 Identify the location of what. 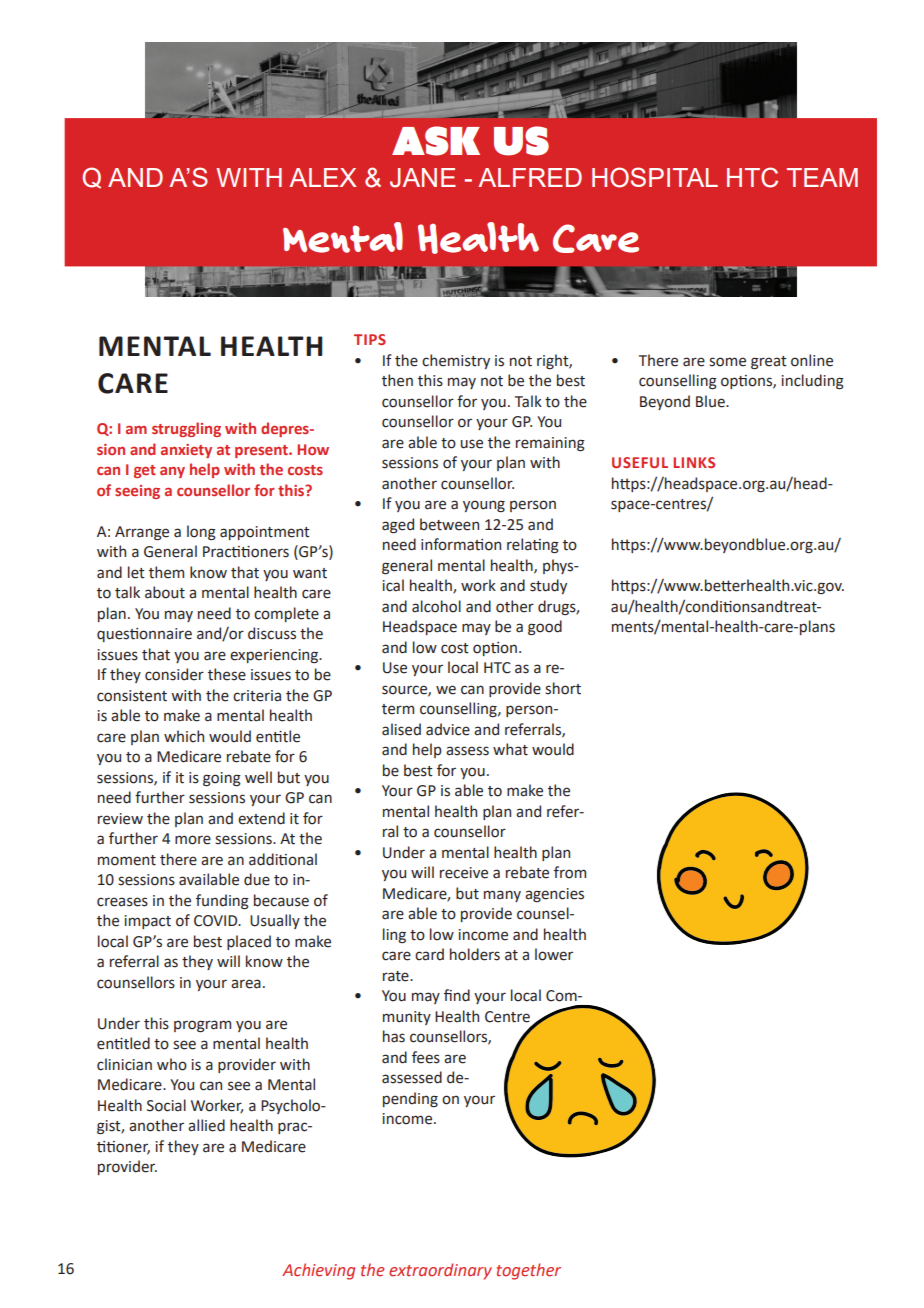
(510, 749).
